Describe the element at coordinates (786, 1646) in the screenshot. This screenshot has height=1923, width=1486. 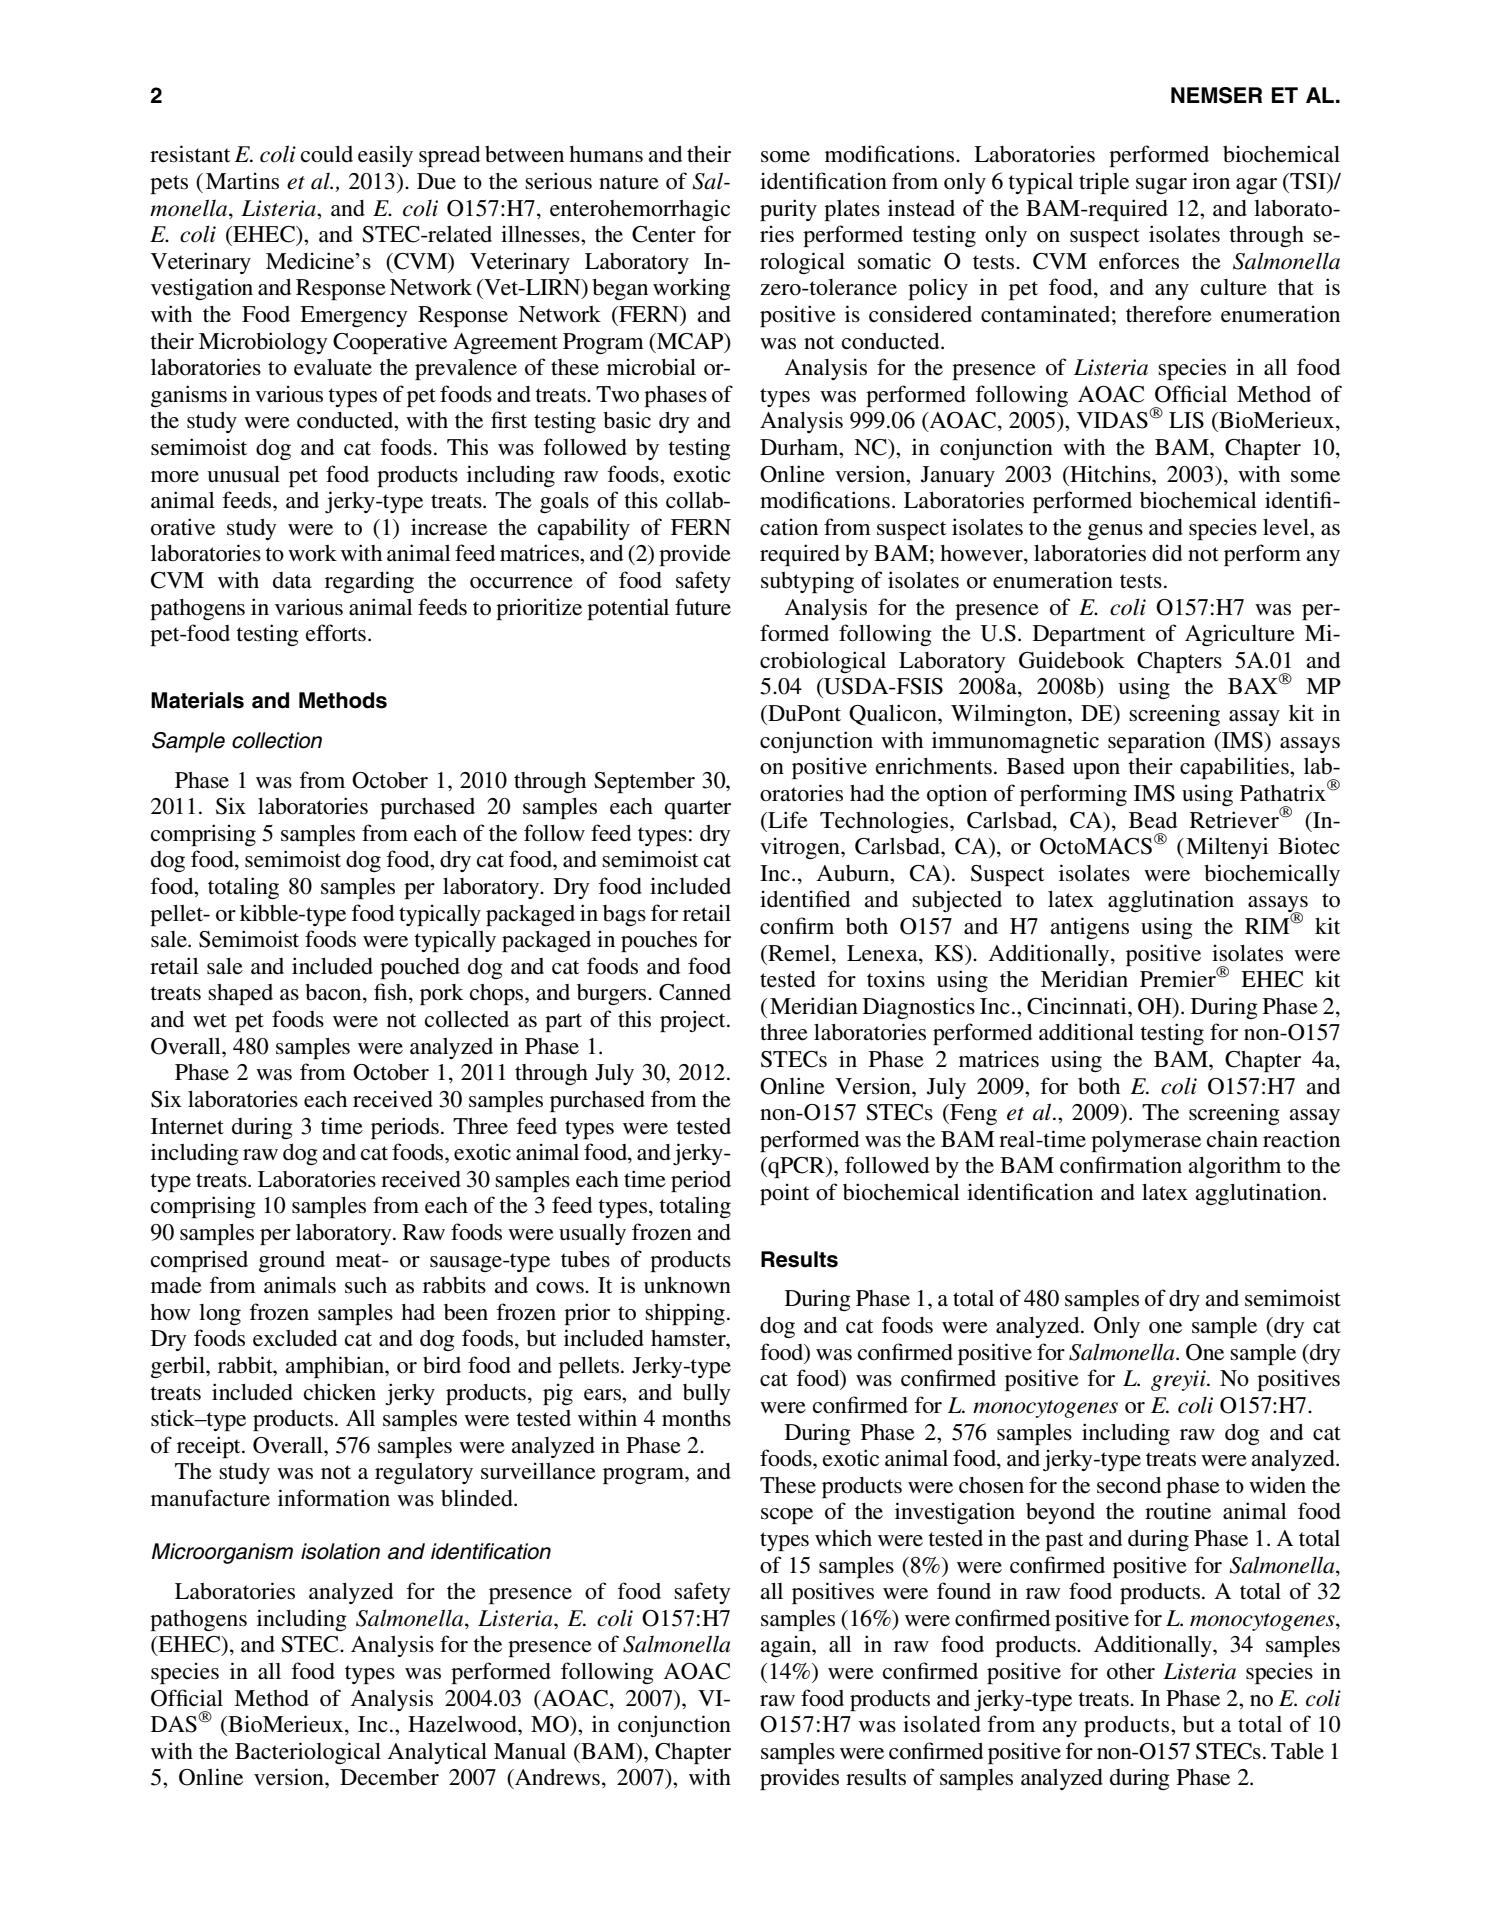
I see `again` at that location.
